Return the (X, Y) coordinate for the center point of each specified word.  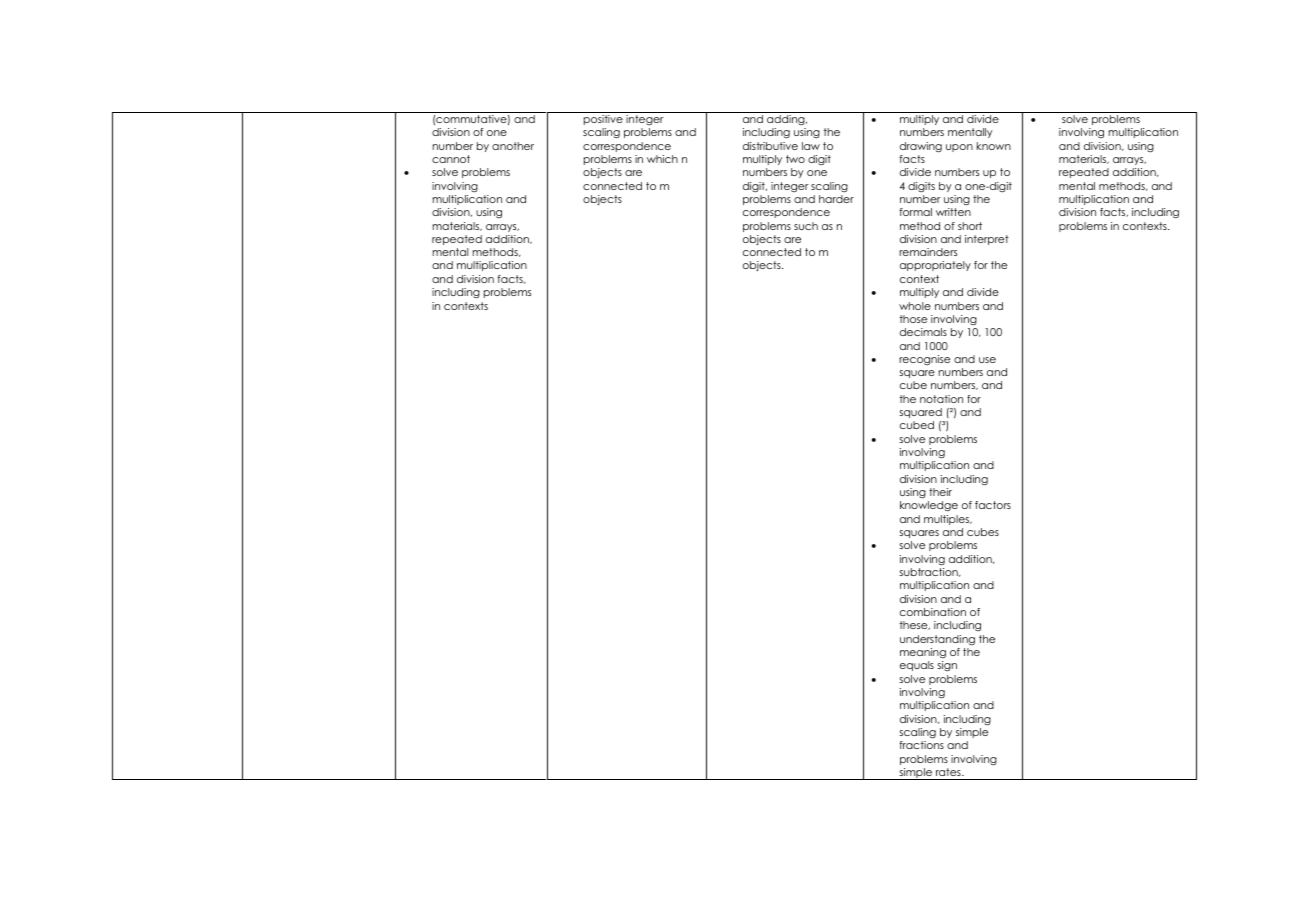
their (940, 492)
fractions (921, 745)
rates (949, 772)
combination (933, 612)
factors (993, 505)
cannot (451, 159)
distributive (770, 146)
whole (915, 306)
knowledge (929, 506)
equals (917, 666)
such (806, 226)
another (513, 146)
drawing (921, 147)
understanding (937, 640)
